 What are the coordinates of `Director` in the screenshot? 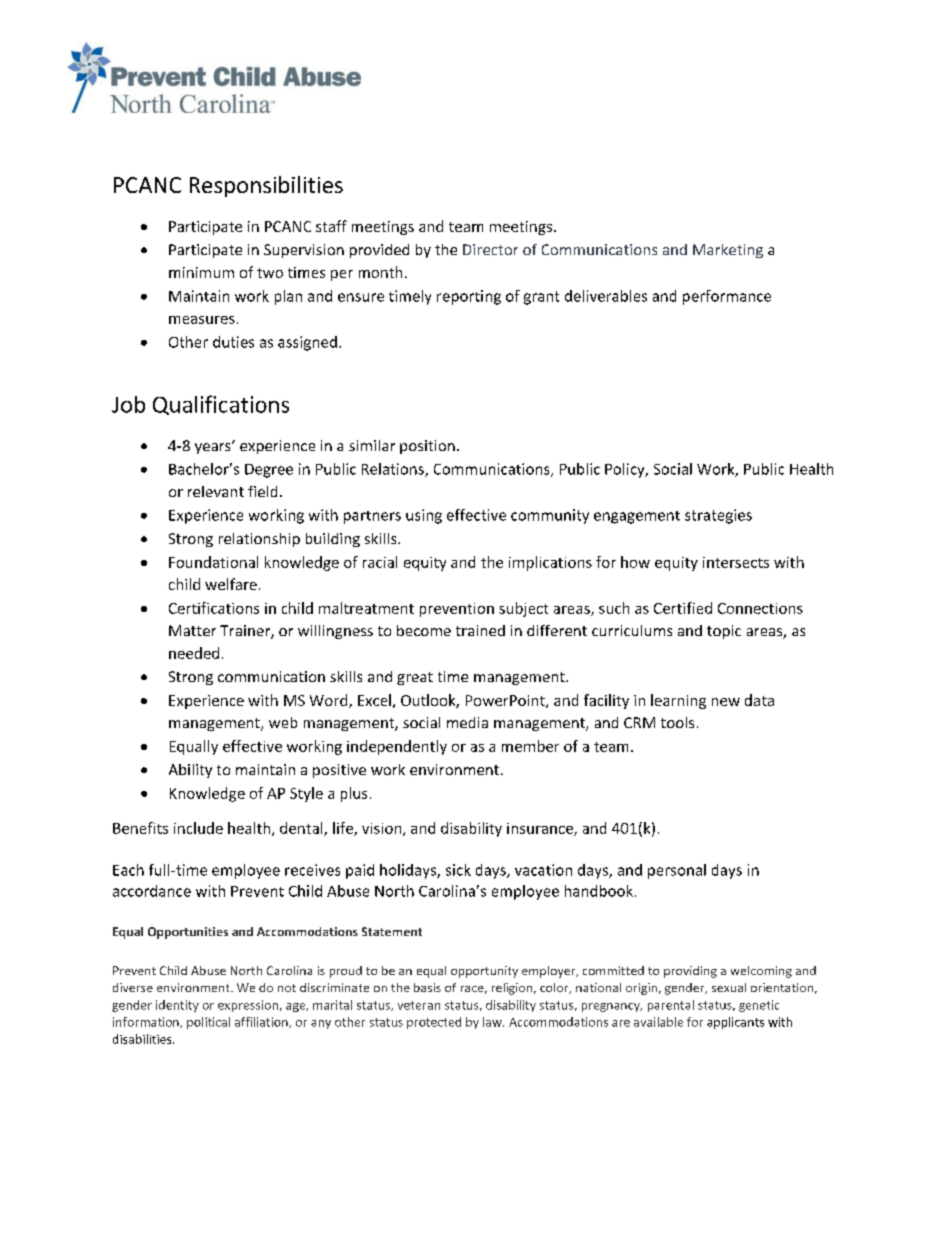 It's located at (490, 249).
